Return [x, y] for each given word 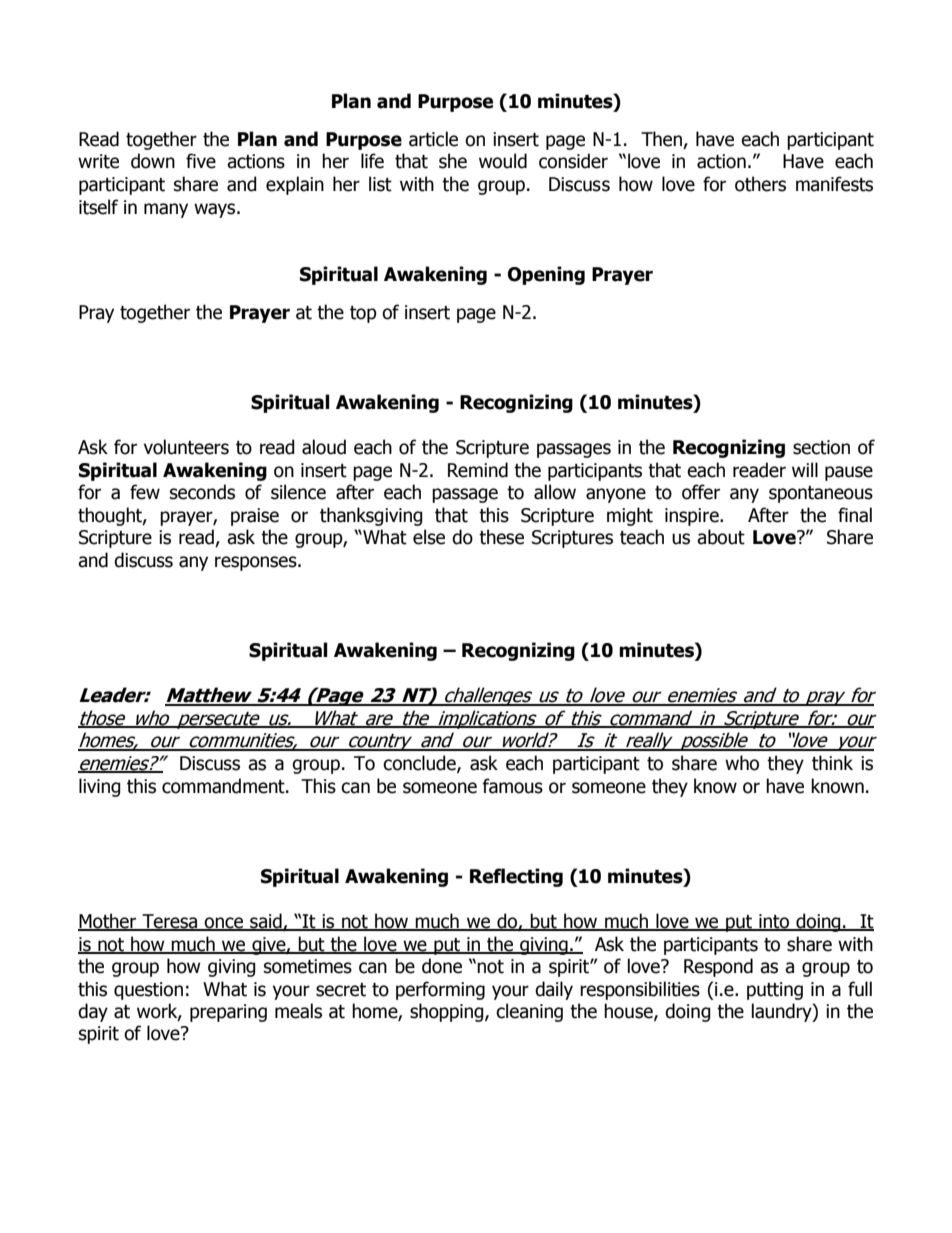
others [760, 184]
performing [440, 990]
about [721, 537]
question [148, 991]
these [501, 537]
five [201, 161]
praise [255, 517]
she [453, 161]
